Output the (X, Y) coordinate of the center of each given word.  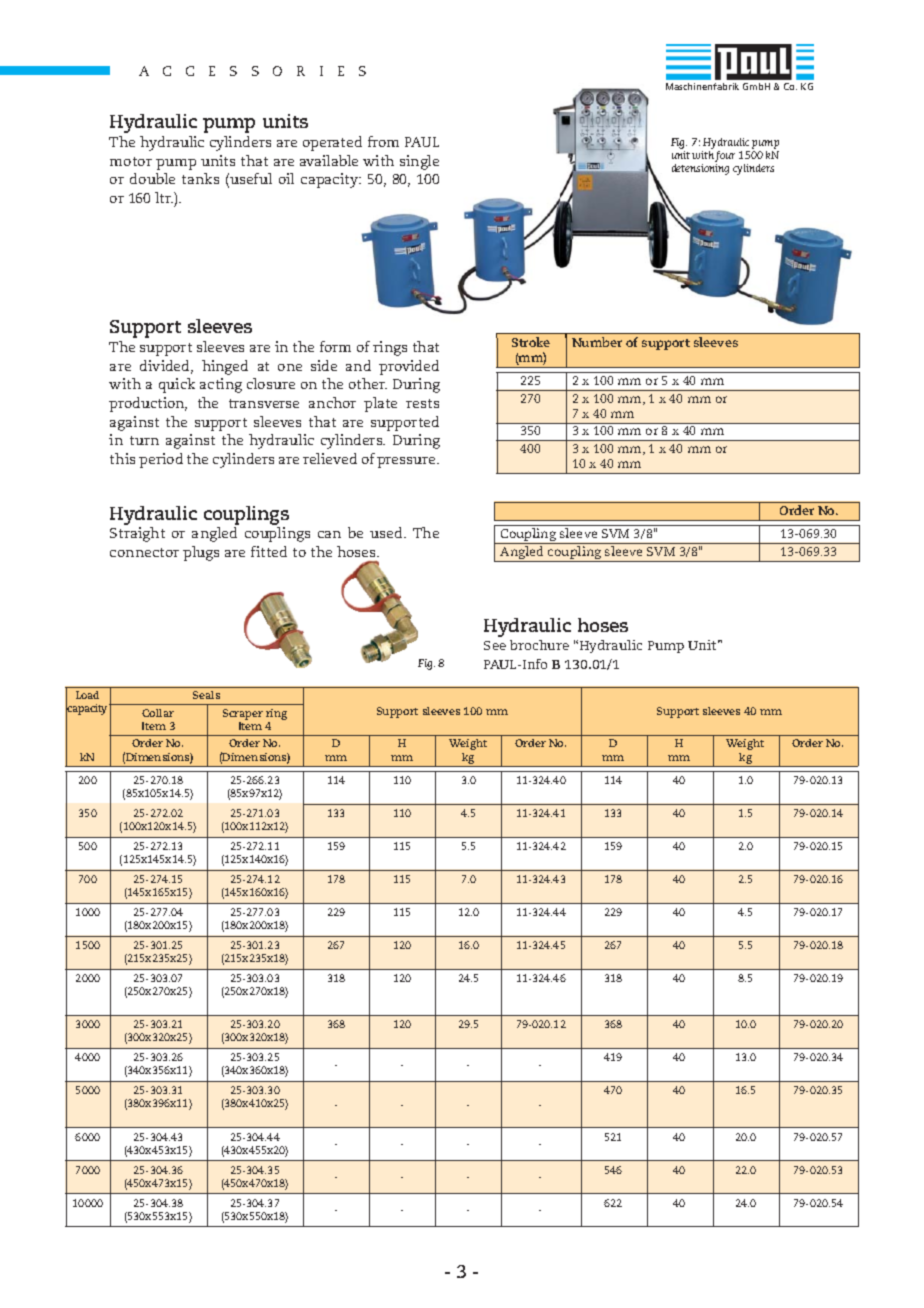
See (495, 645)
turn (144, 440)
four (725, 158)
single (419, 162)
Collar (158, 713)
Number (597, 342)
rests (422, 403)
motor (131, 161)
